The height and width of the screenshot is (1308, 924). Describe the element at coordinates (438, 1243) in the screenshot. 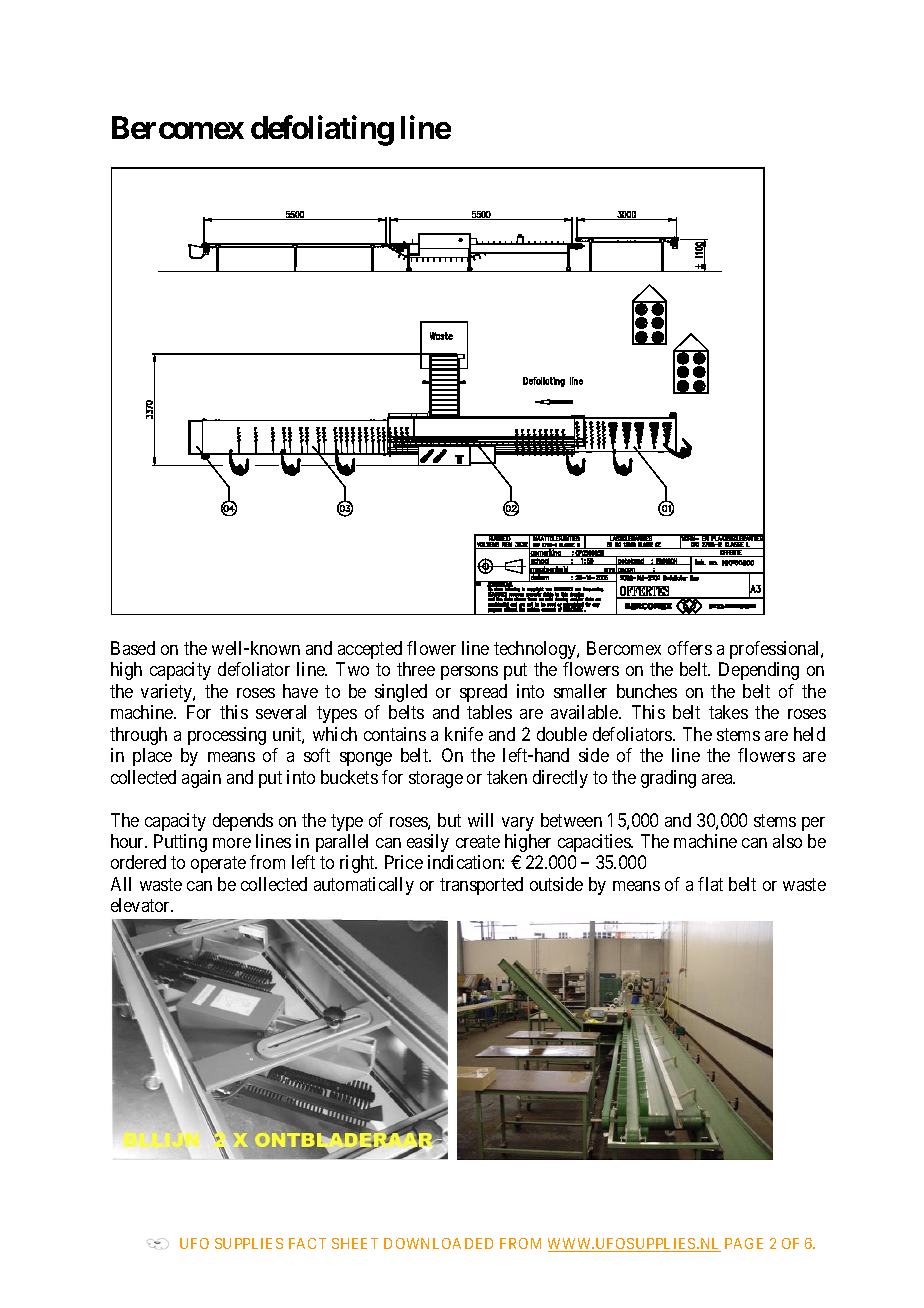

I see `DOWNLOADED` at that location.
